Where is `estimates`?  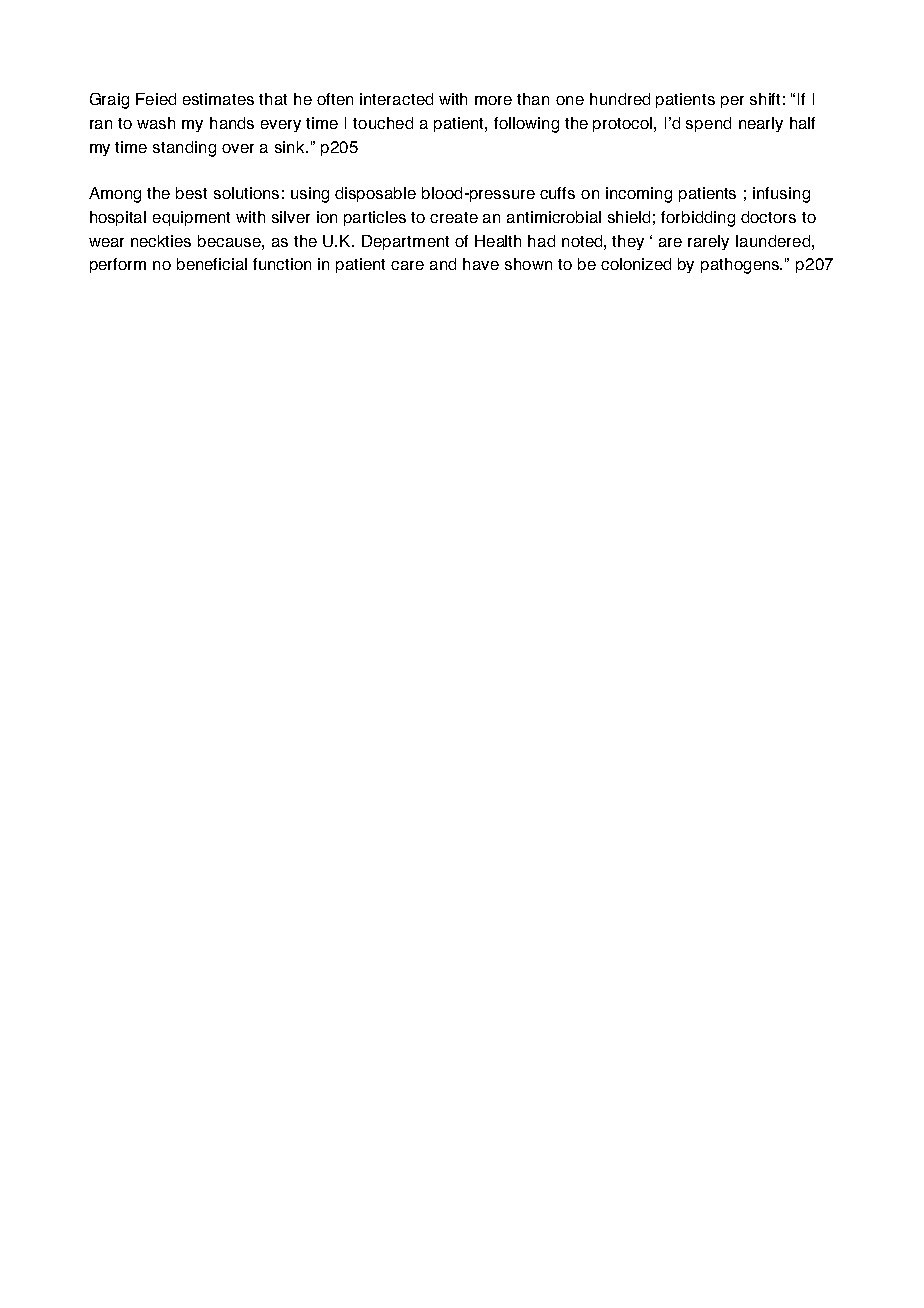
estimates is located at coordinates (218, 99).
